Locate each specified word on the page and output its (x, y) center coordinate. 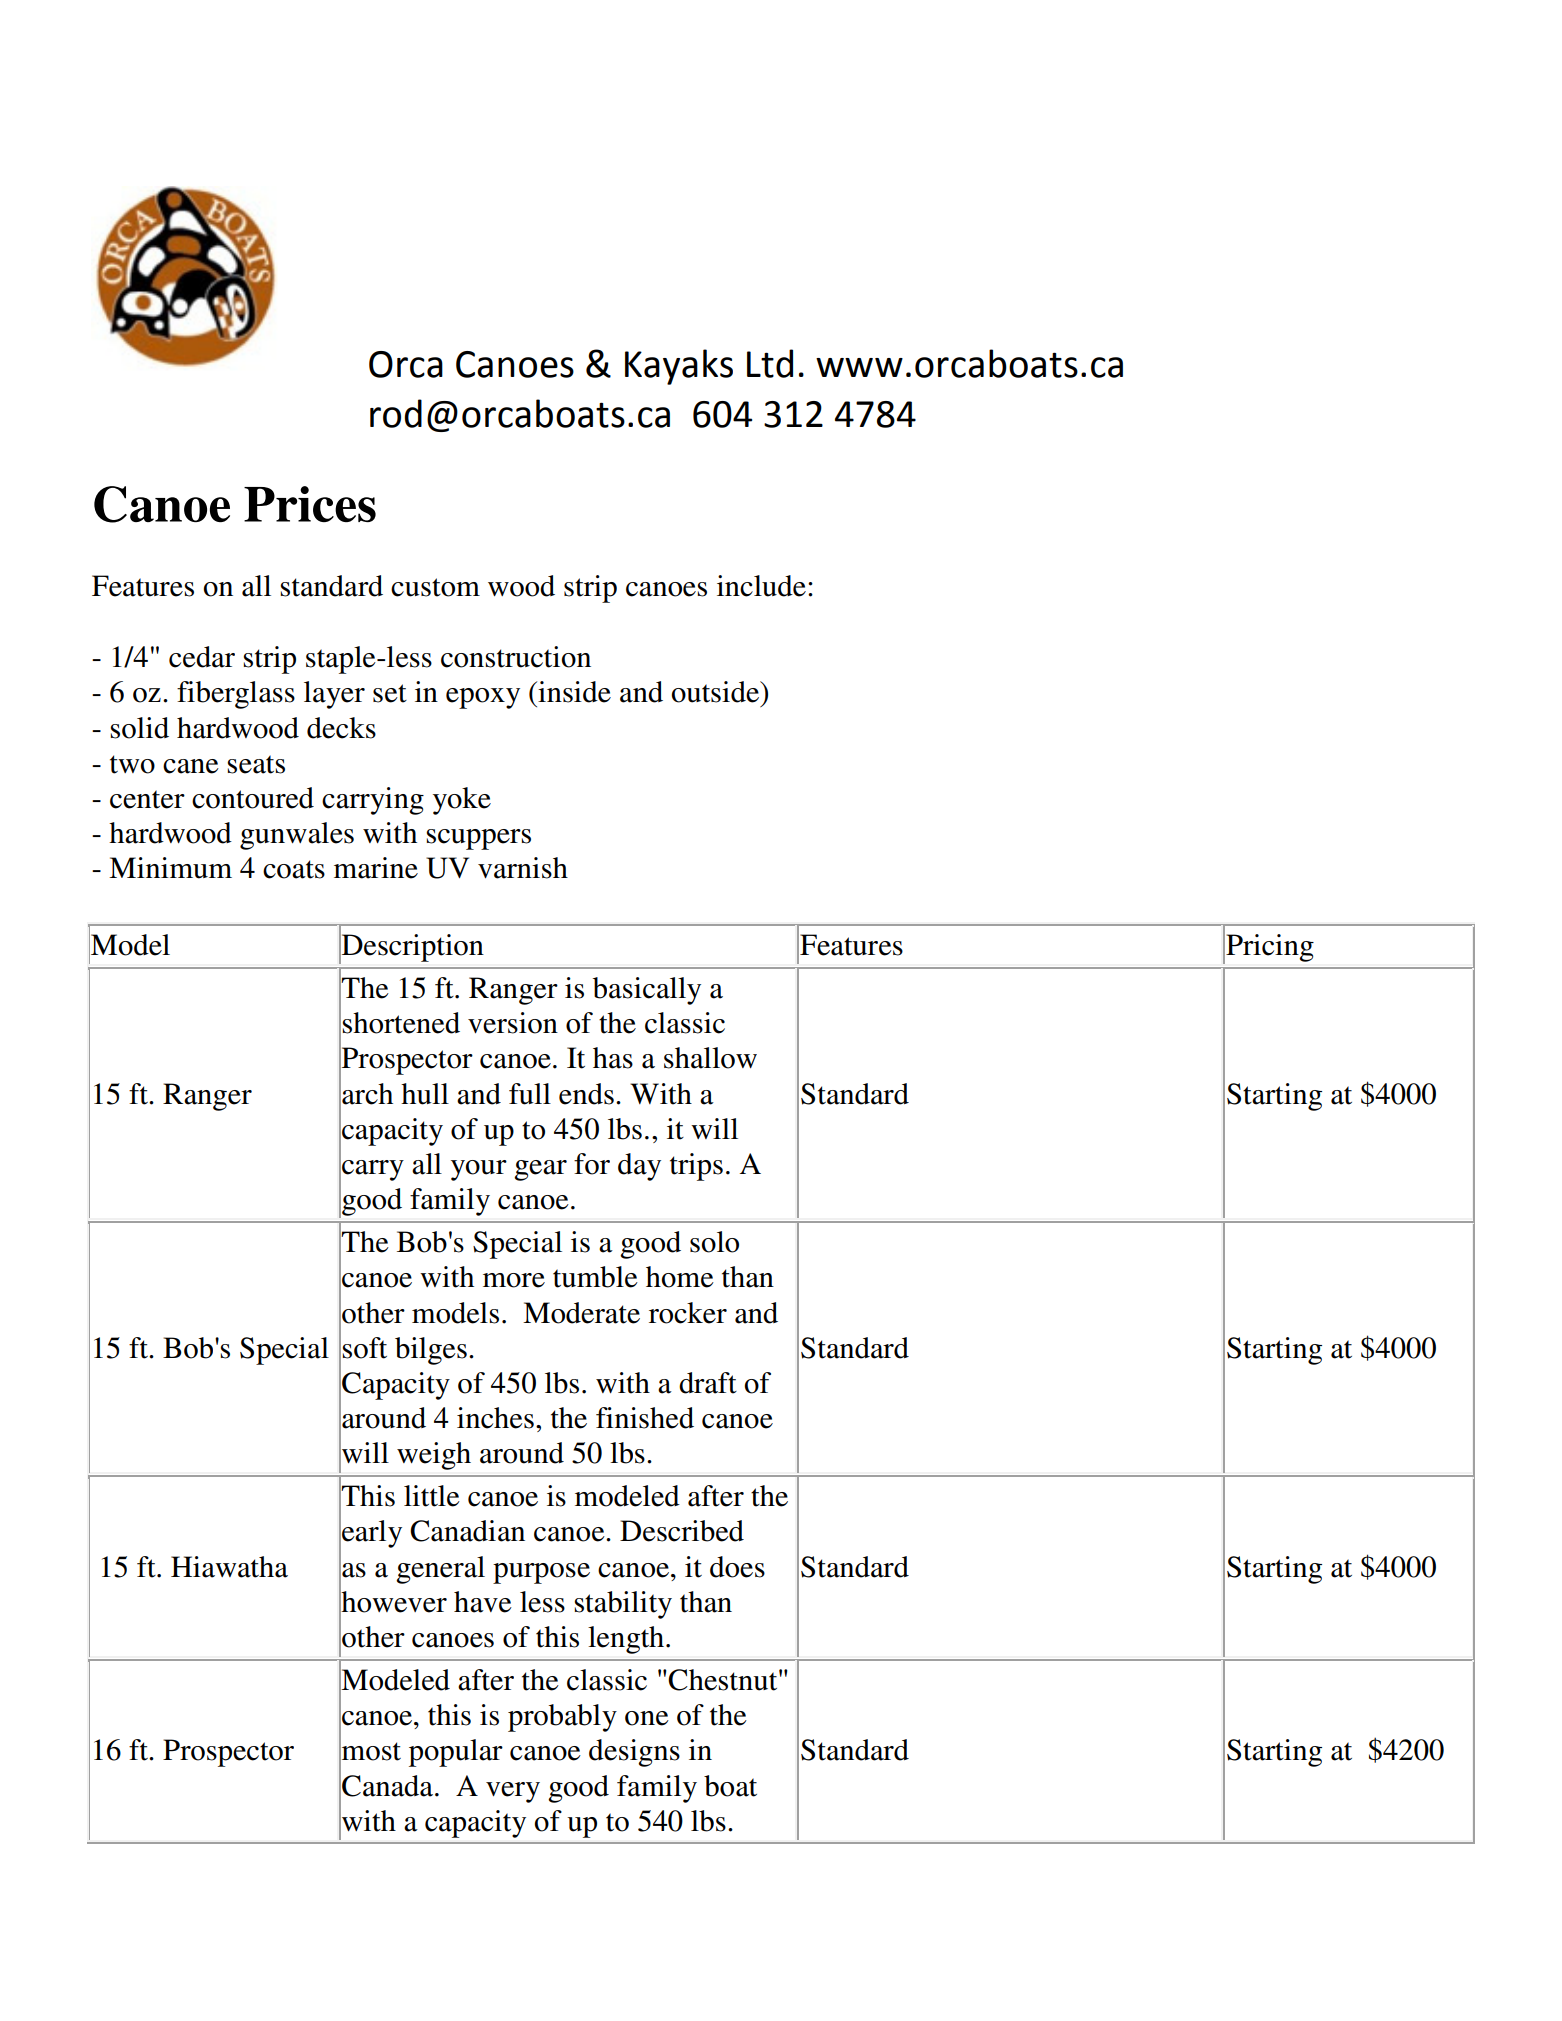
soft (364, 1348)
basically (647, 991)
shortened (401, 1023)
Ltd (770, 363)
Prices (310, 504)
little (432, 1496)
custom (435, 587)
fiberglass (236, 695)
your (479, 1170)
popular (456, 1753)
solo (714, 1242)
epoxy (483, 698)
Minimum (170, 868)
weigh (434, 1456)
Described (682, 1531)
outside (717, 692)
